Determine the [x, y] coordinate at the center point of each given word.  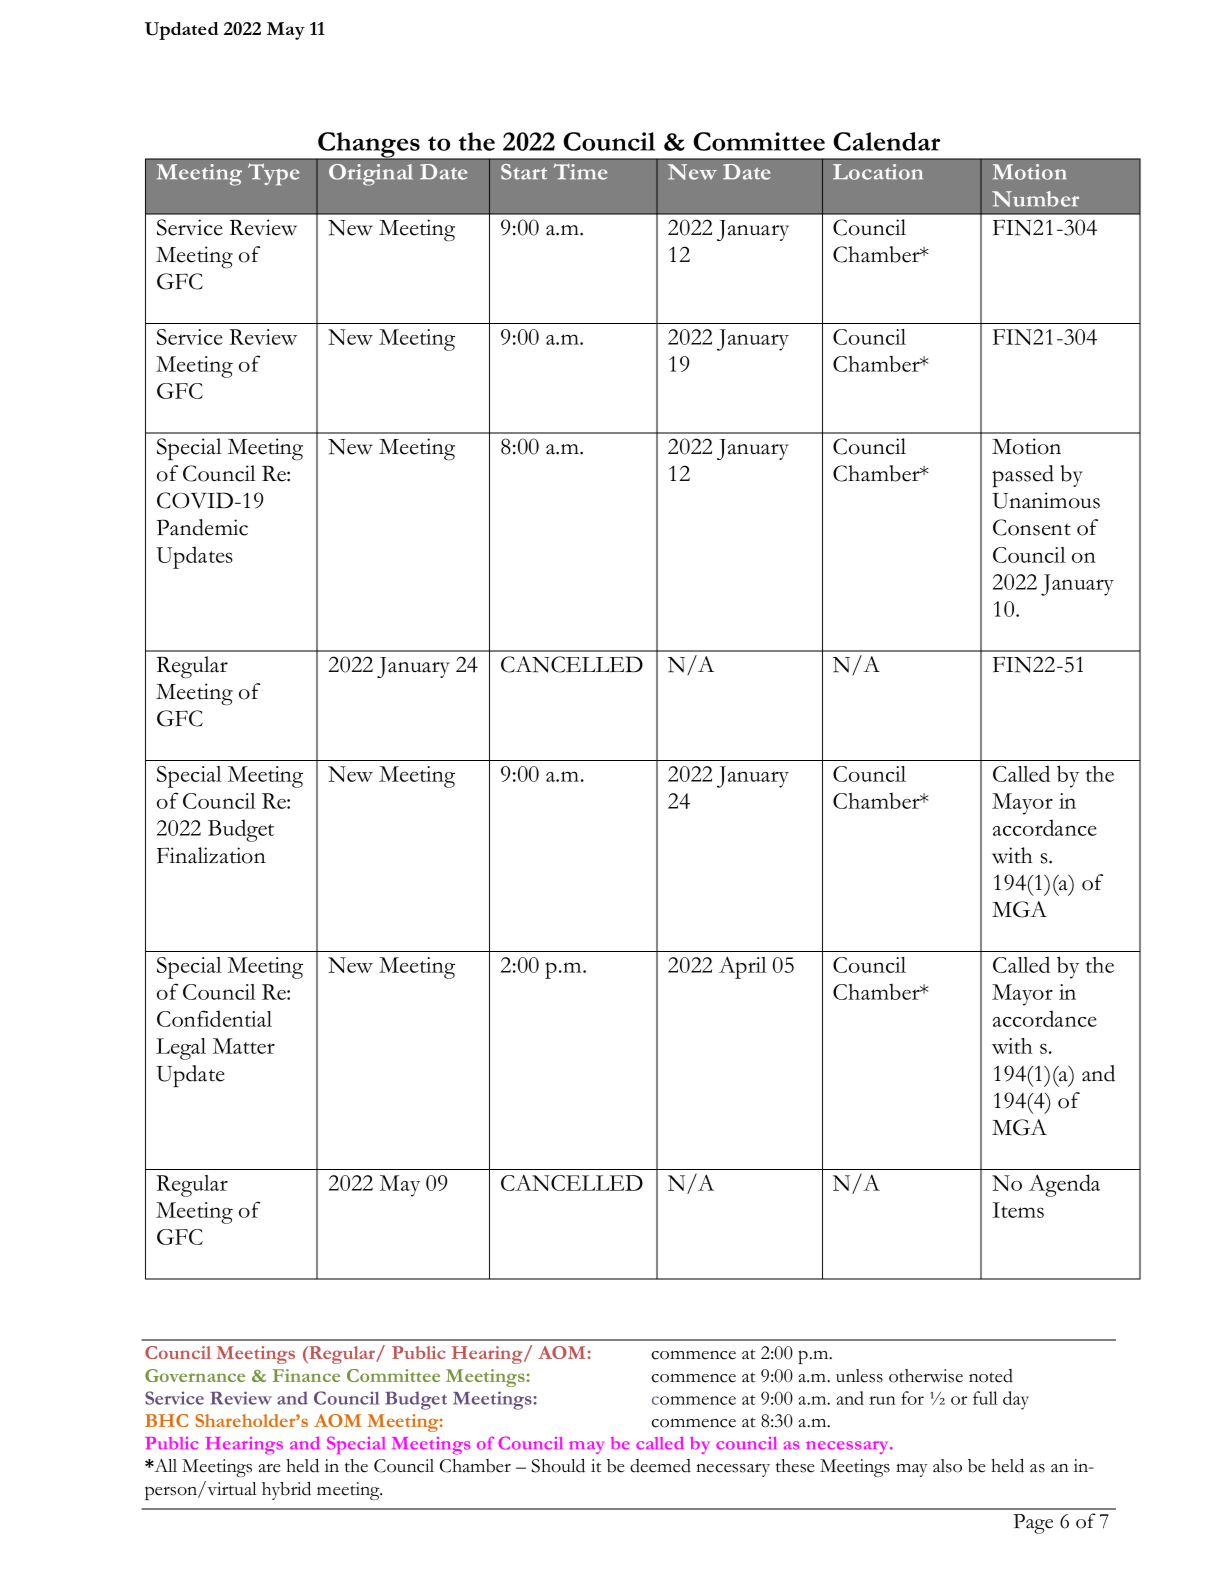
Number [1035, 199]
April [742, 967]
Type [273, 174]
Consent [1032, 527]
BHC [166, 1420]
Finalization [211, 855]
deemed [660, 1466]
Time [580, 172]
